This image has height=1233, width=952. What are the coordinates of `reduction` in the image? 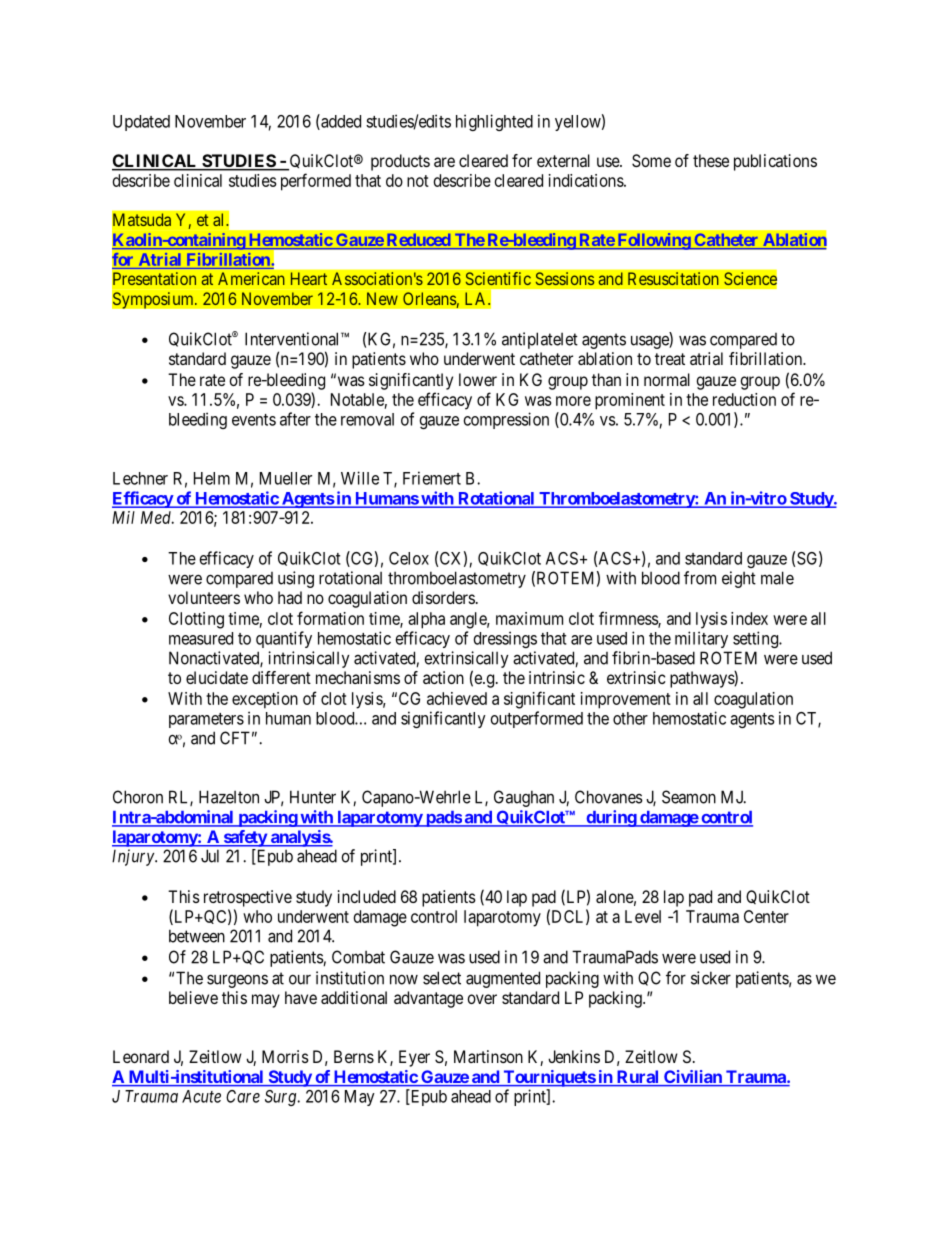 It's located at (744, 399).
